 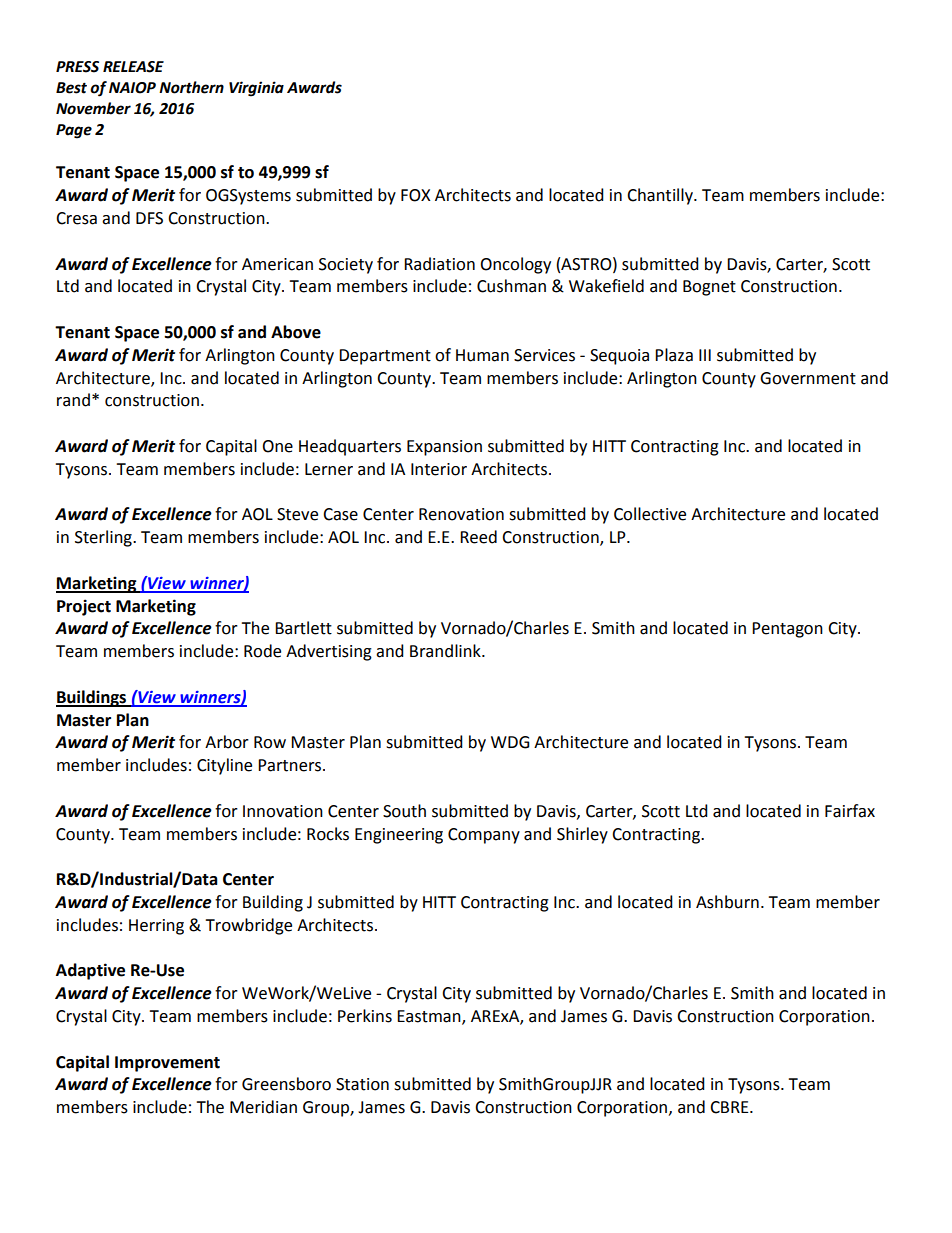 What do you see at coordinates (191, 87) in the page?
I see `Northern` at bounding box center [191, 87].
